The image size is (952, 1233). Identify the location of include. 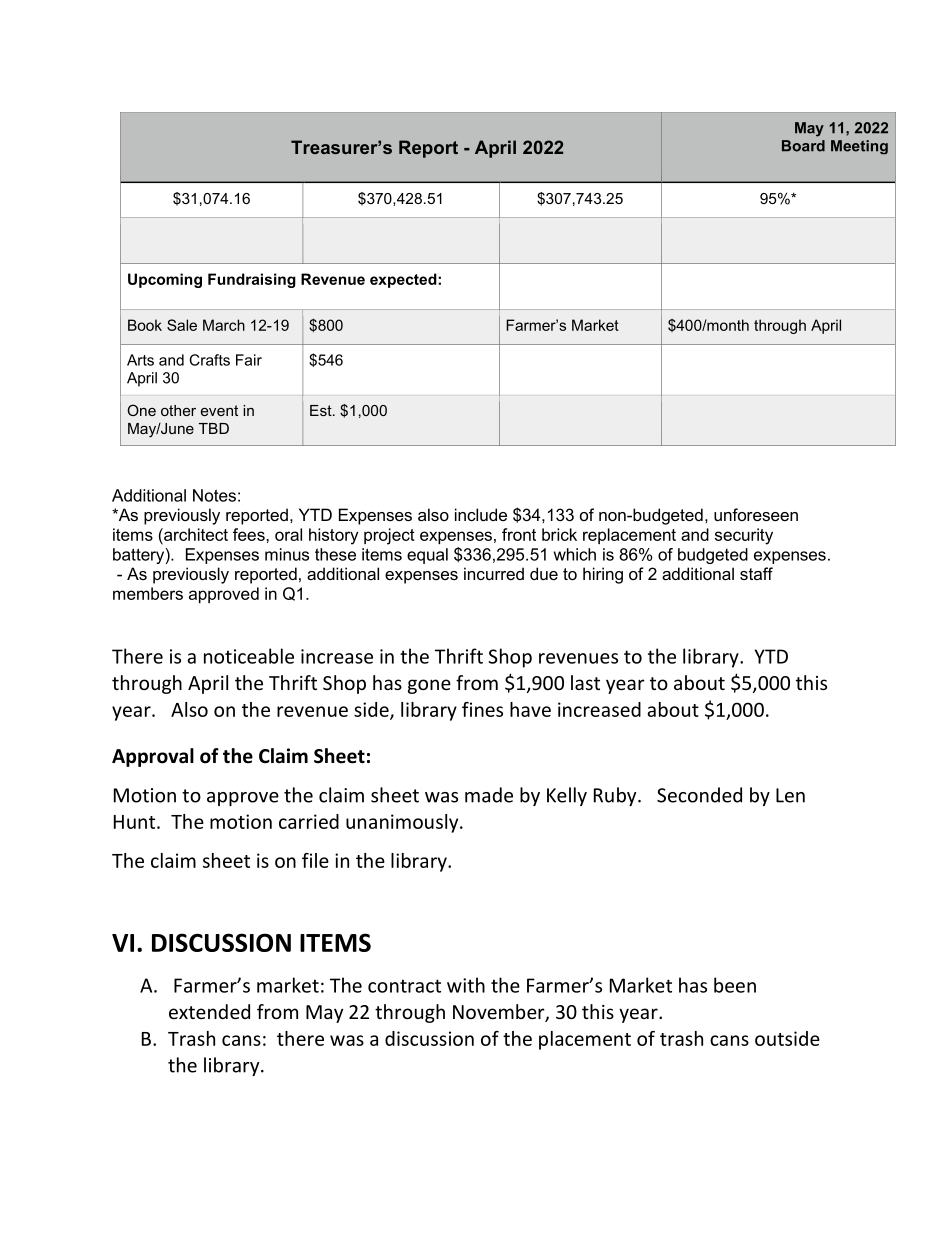
(481, 514).
